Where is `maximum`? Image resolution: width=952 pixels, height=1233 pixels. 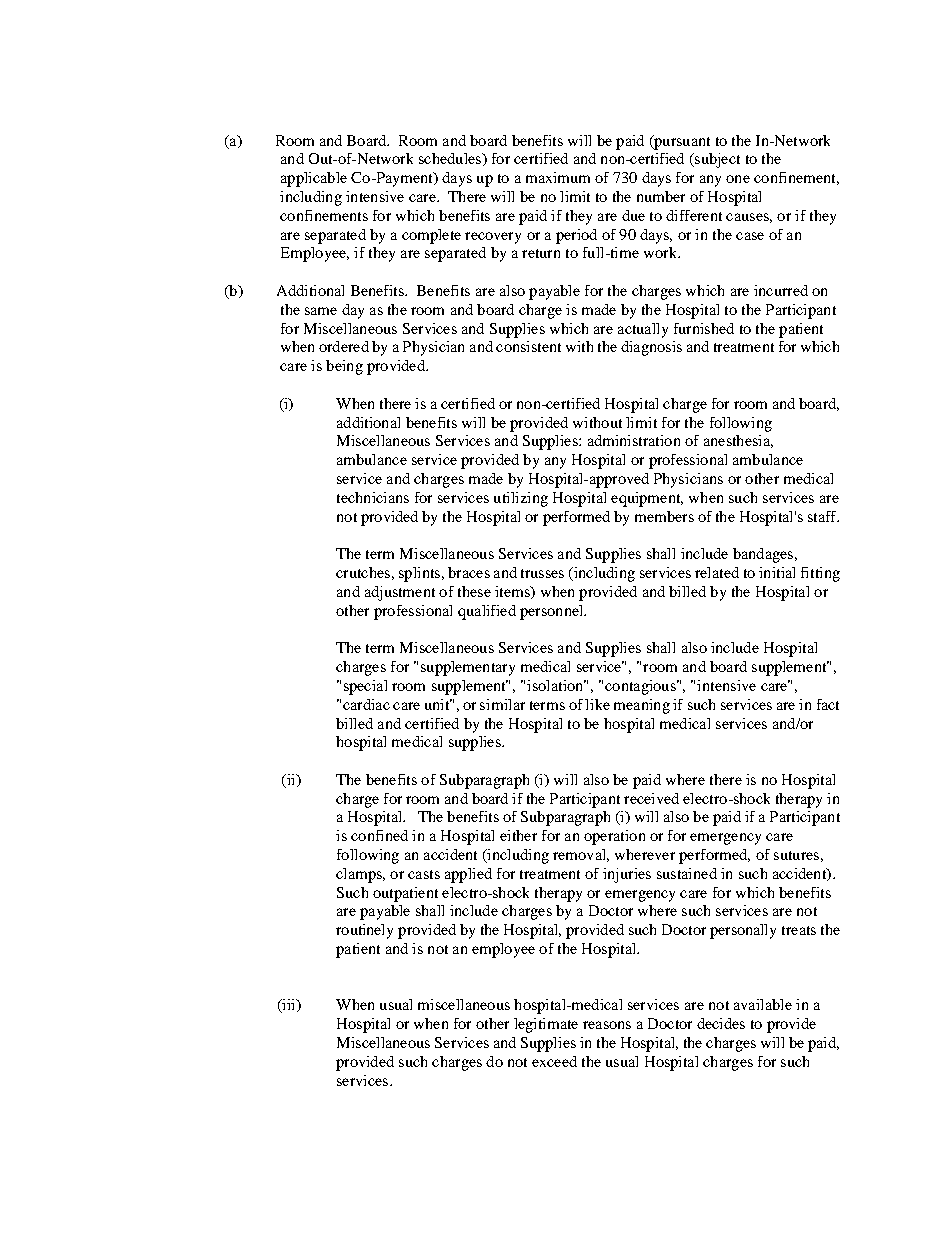
maximum is located at coordinates (558, 177).
